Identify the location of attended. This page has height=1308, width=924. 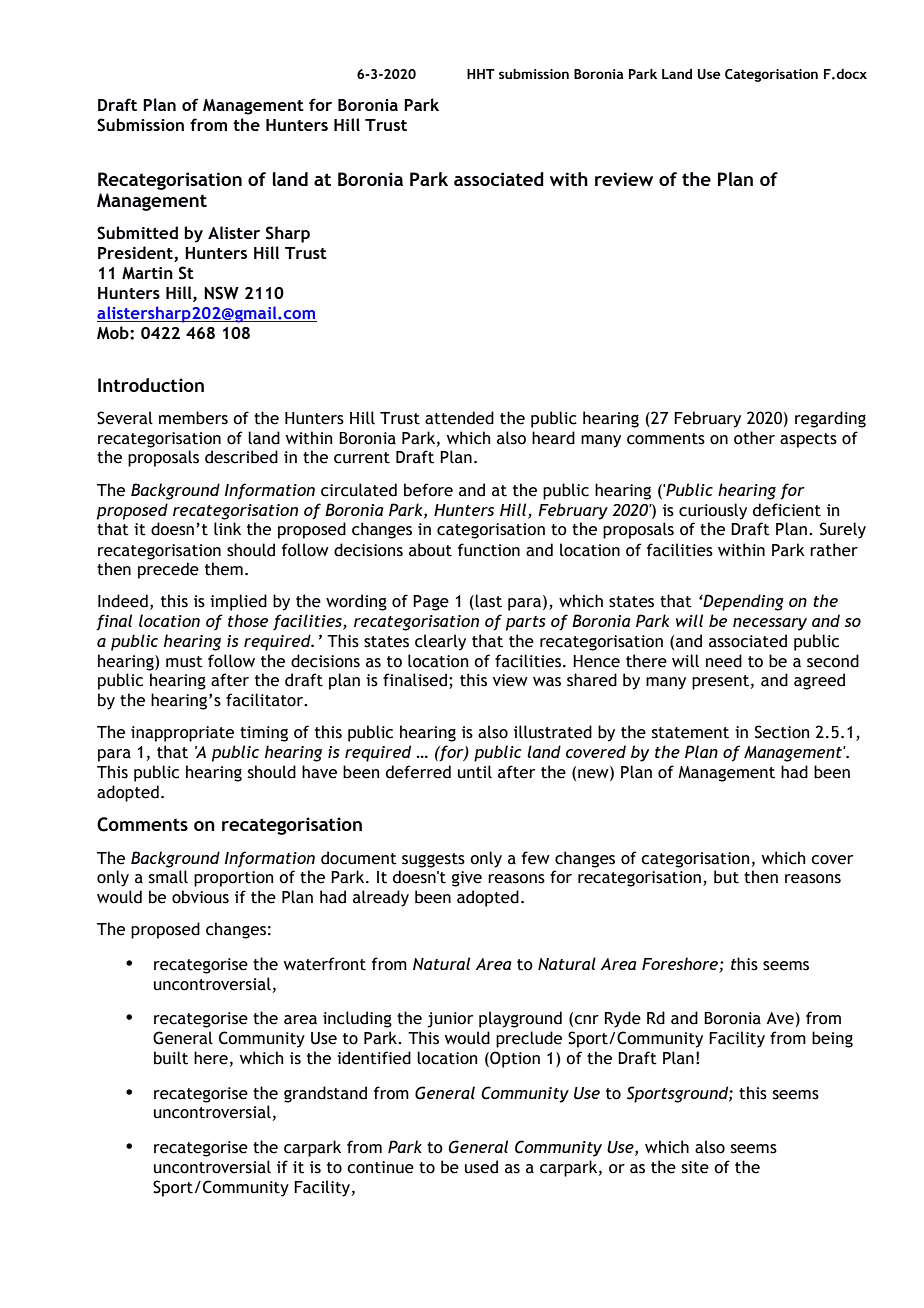
(459, 418).
